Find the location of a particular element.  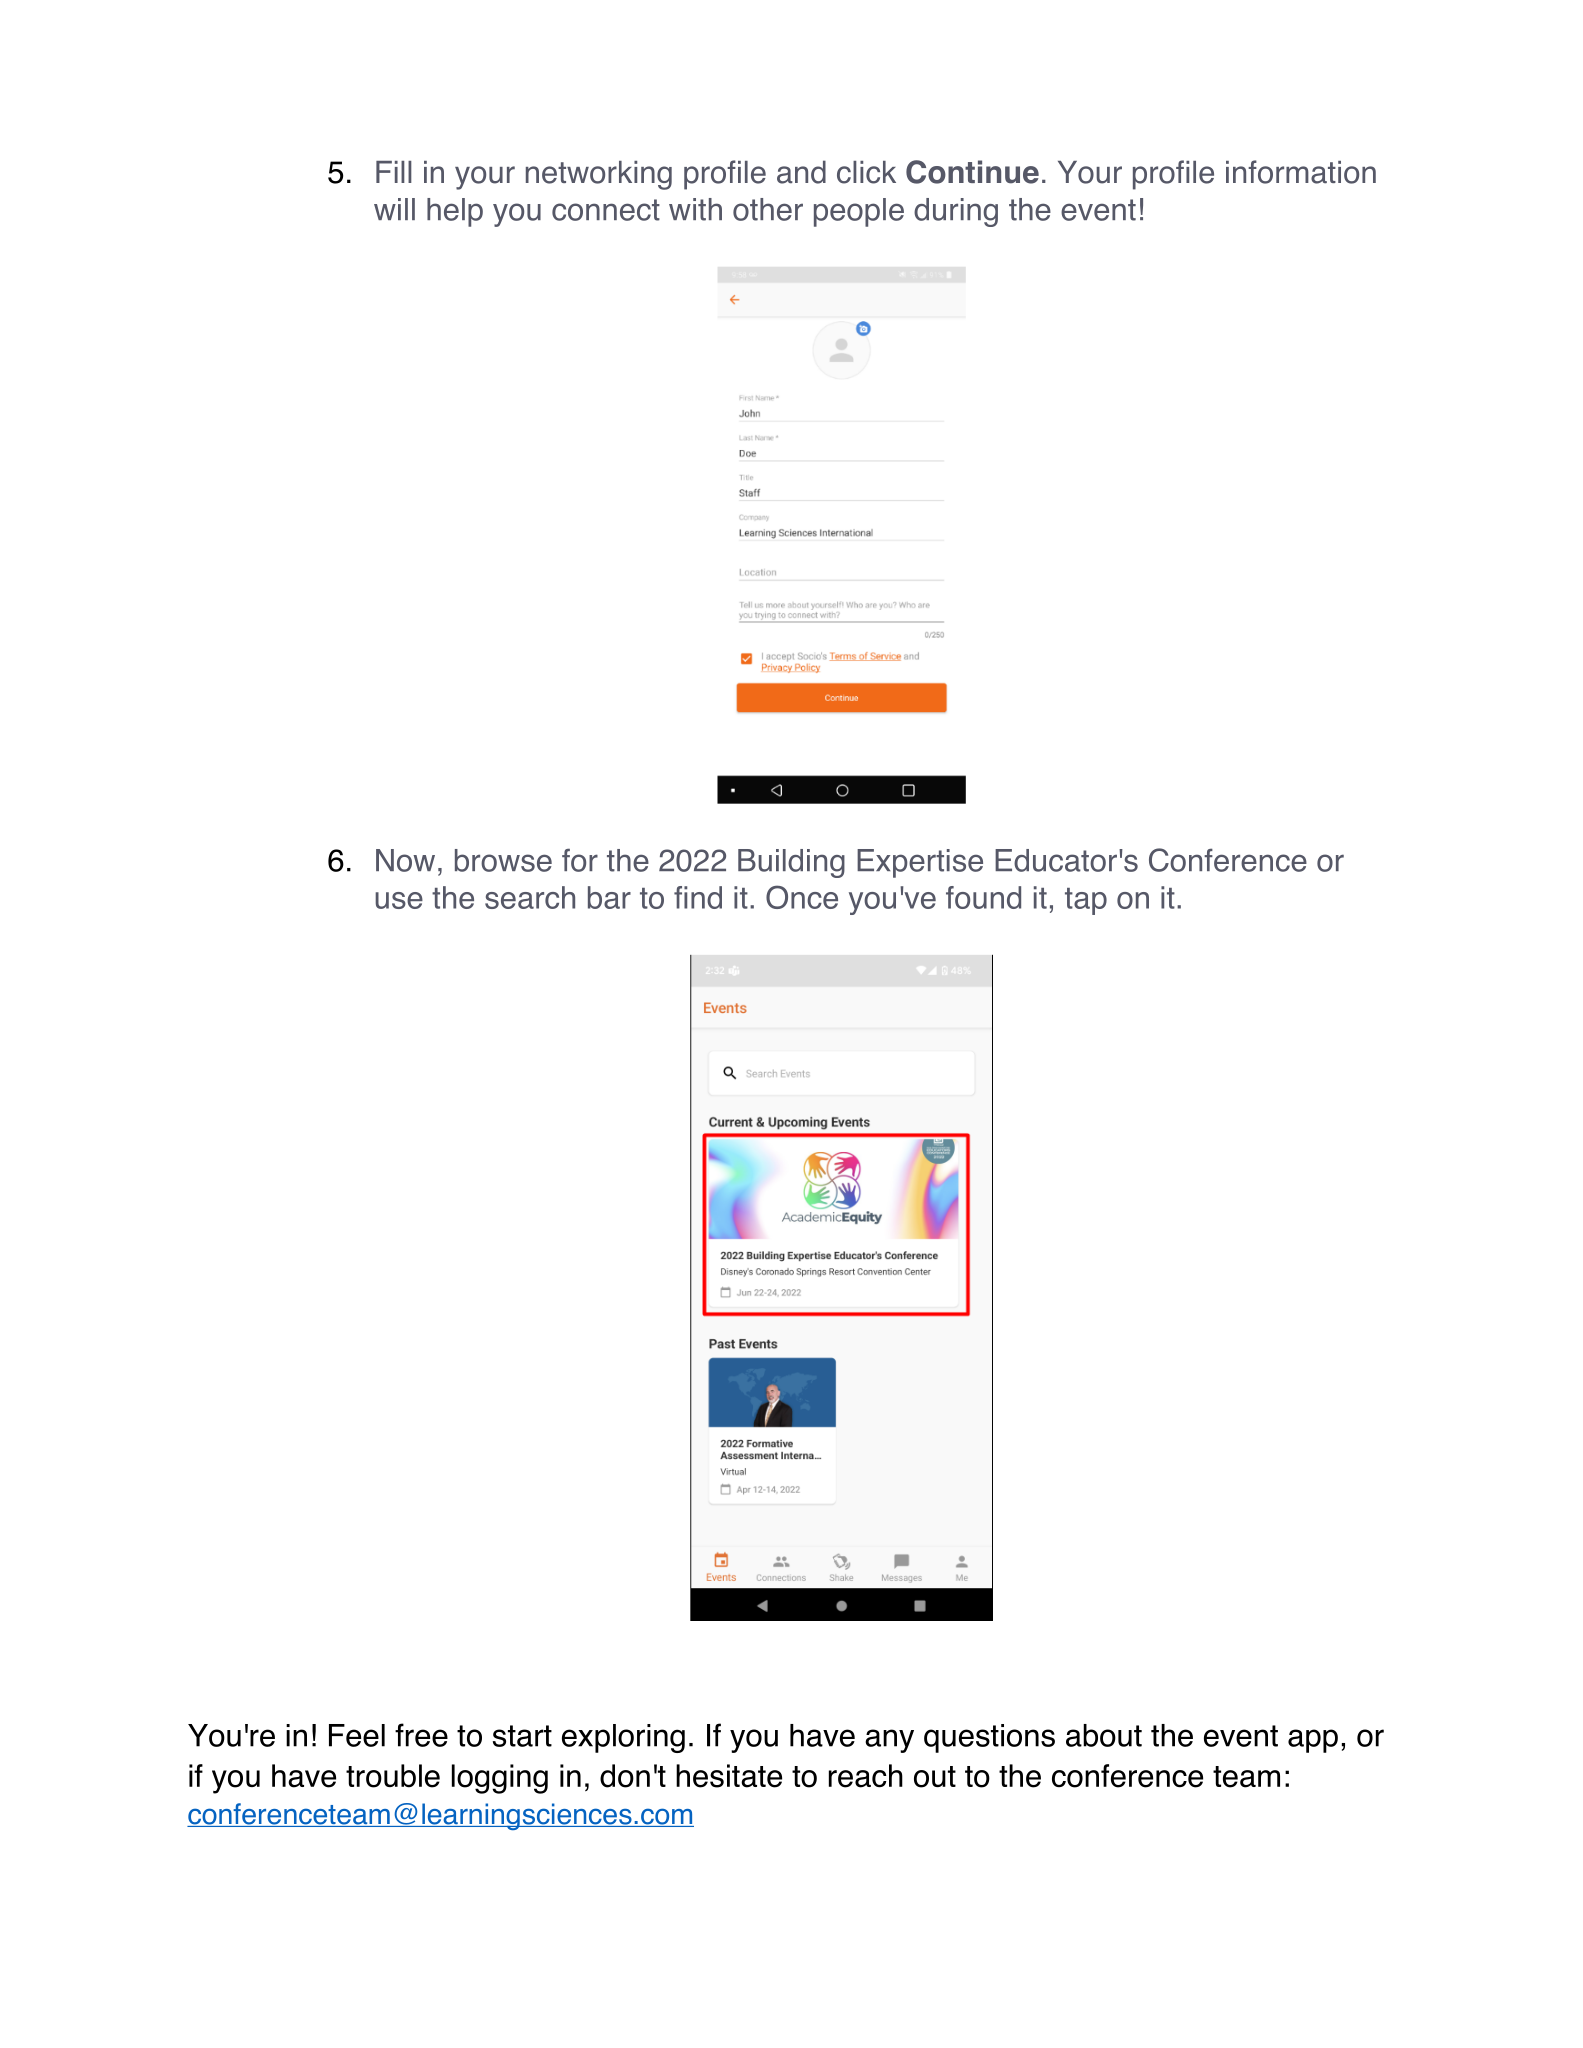

any is located at coordinates (889, 1741).
